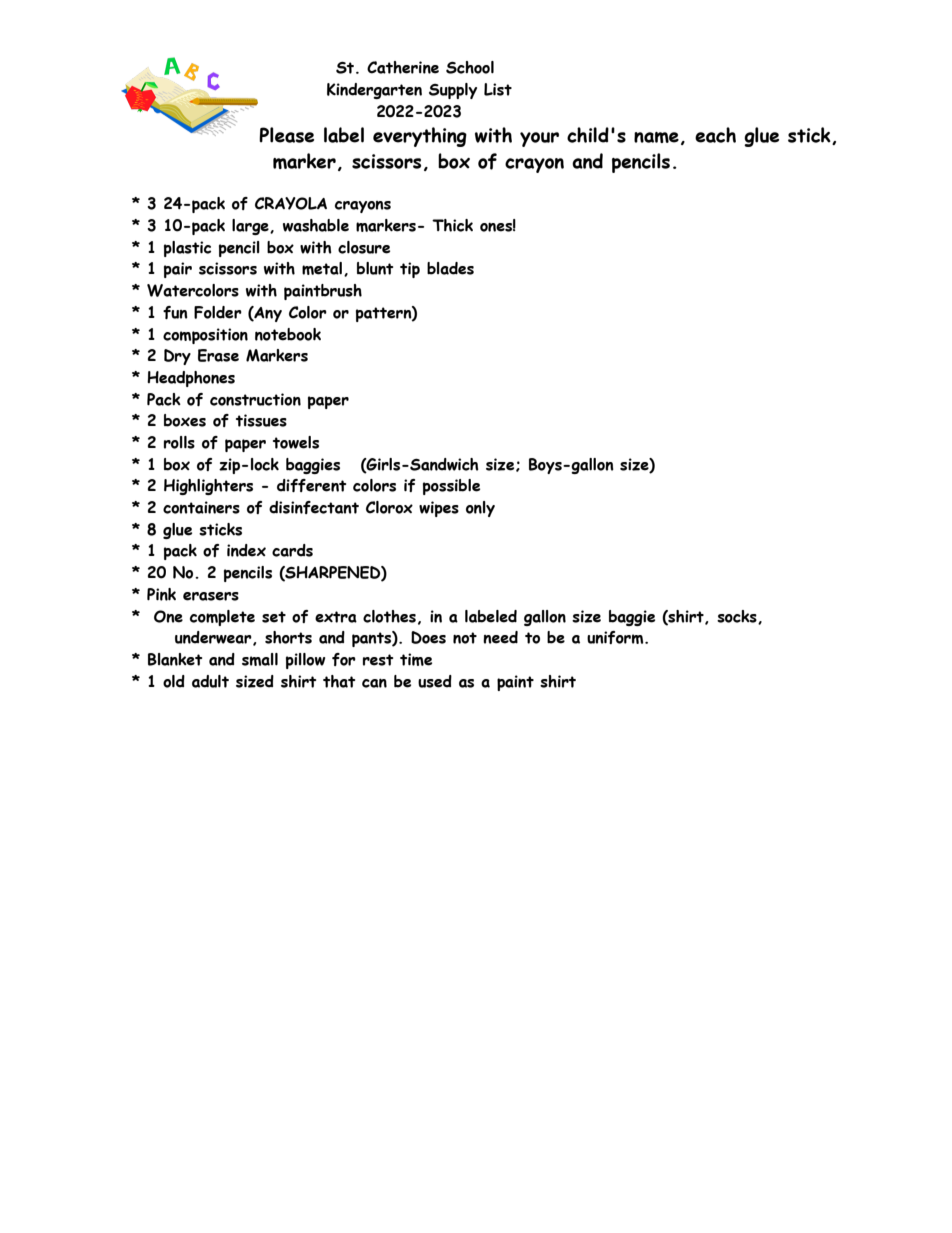 The image size is (952, 1233). What do you see at coordinates (260, 659) in the screenshot?
I see `small` at bounding box center [260, 659].
